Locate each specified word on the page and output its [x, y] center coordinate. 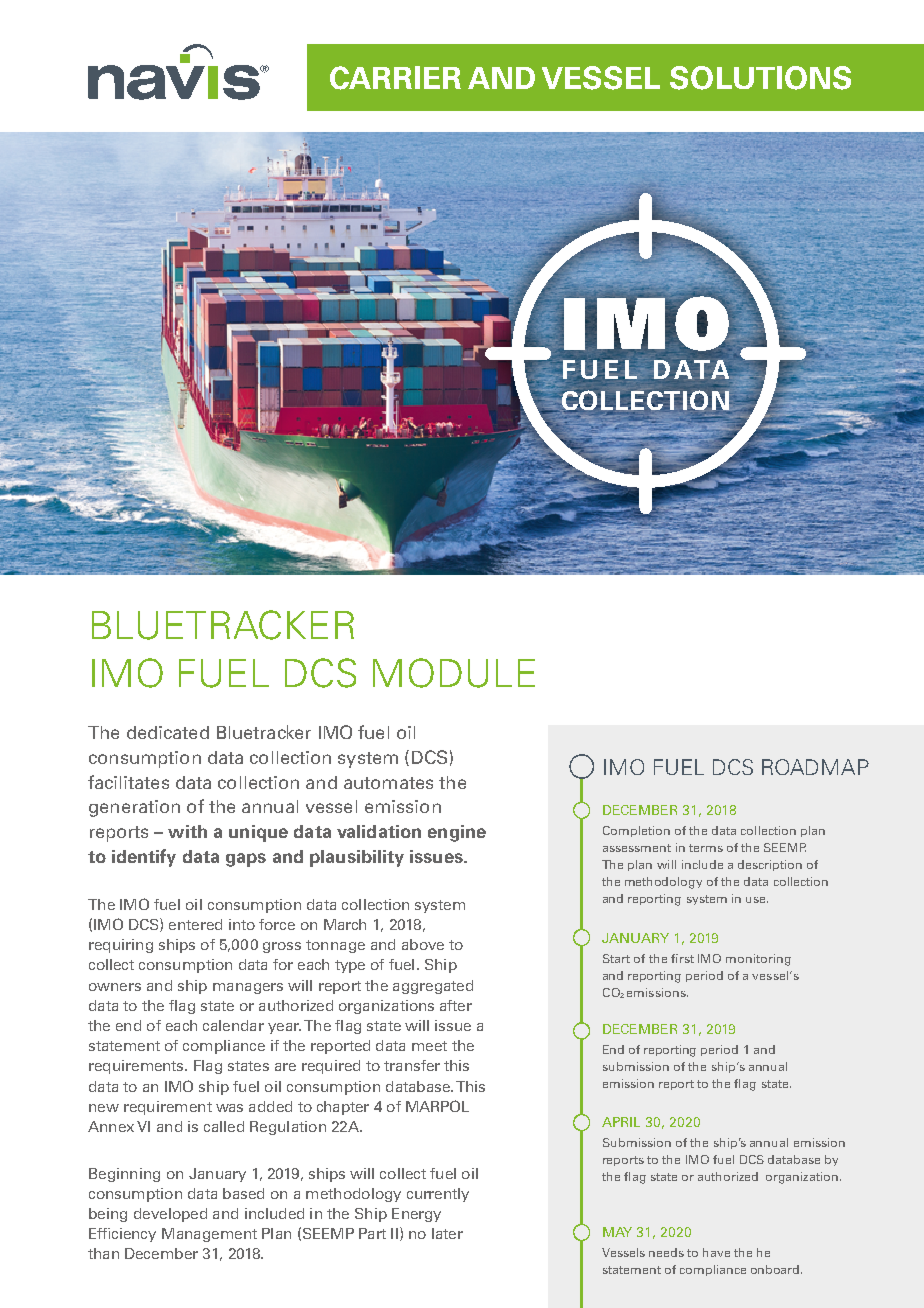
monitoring [758, 960]
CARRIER [395, 78]
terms [706, 848]
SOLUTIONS [760, 78]
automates [388, 783]
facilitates [128, 782]
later [447, 1233]
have [716, 1252]
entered [195, 924]
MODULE [454, 673]
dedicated [168, 732]
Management [209, 1235]
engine [457, 833]
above [423, 944]
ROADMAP [815, 767]
